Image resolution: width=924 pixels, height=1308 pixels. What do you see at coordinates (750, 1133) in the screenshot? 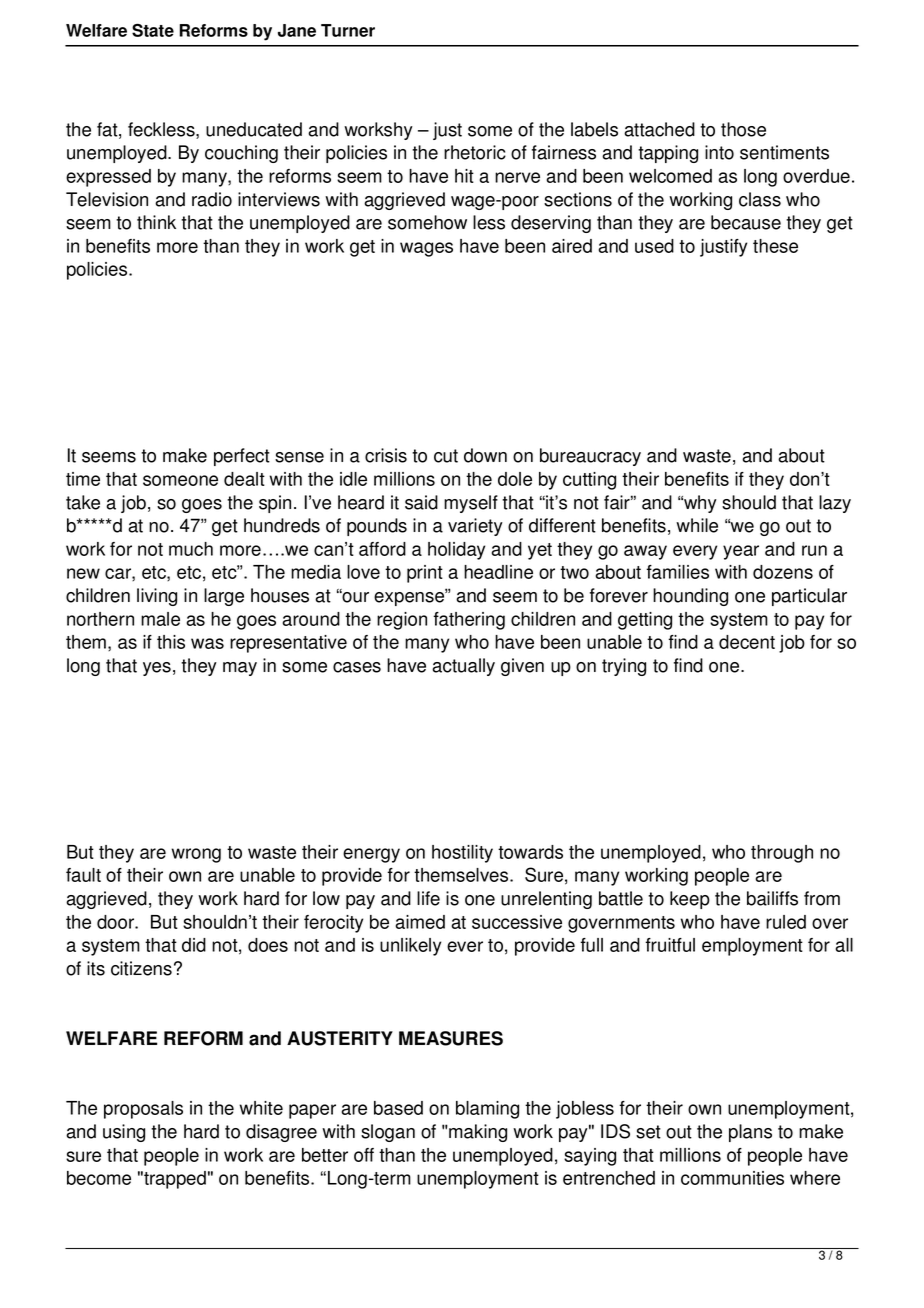
I see `plans` at bounding box center [750, 1133].
